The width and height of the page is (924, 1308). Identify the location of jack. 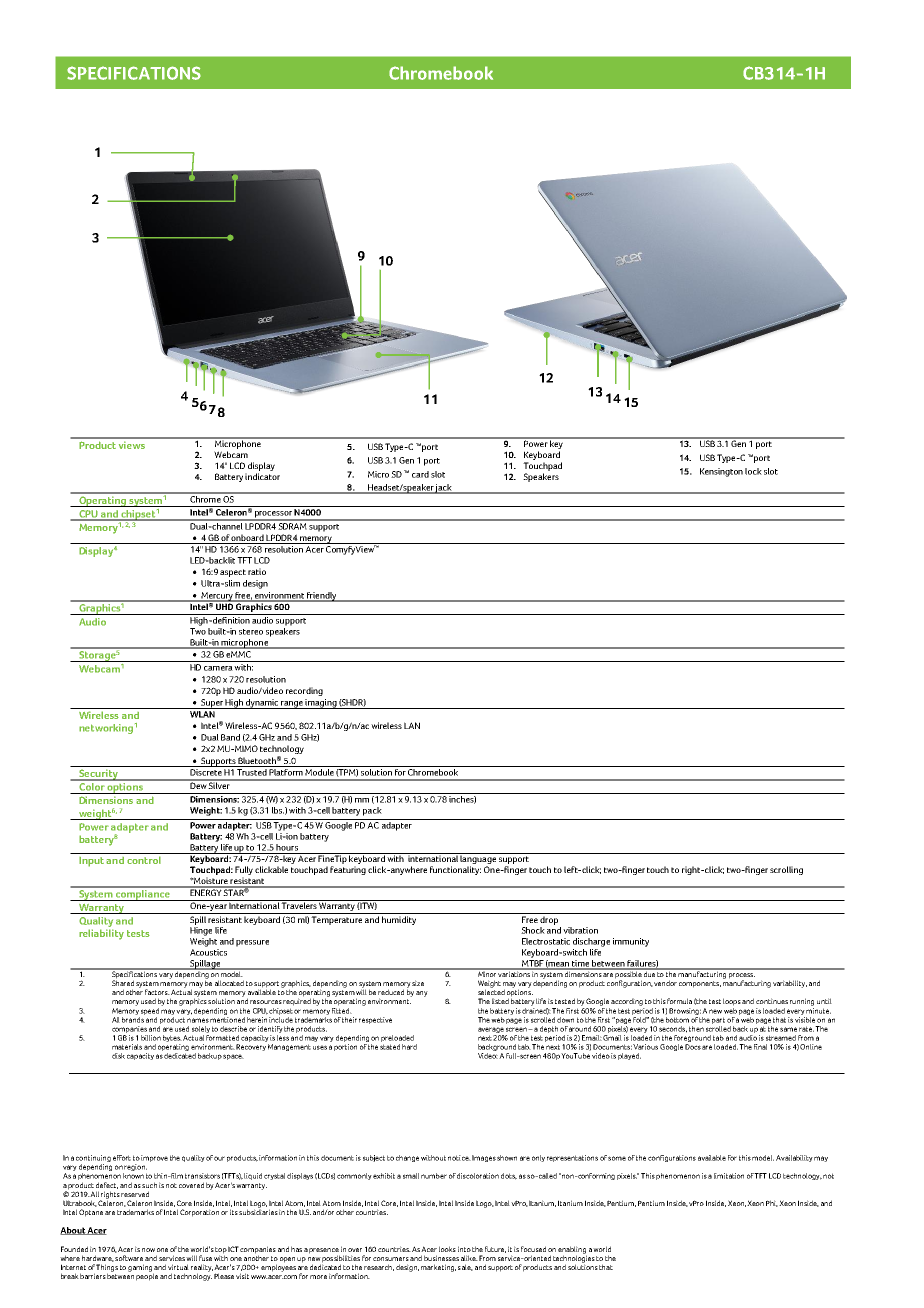
(444, 489).
